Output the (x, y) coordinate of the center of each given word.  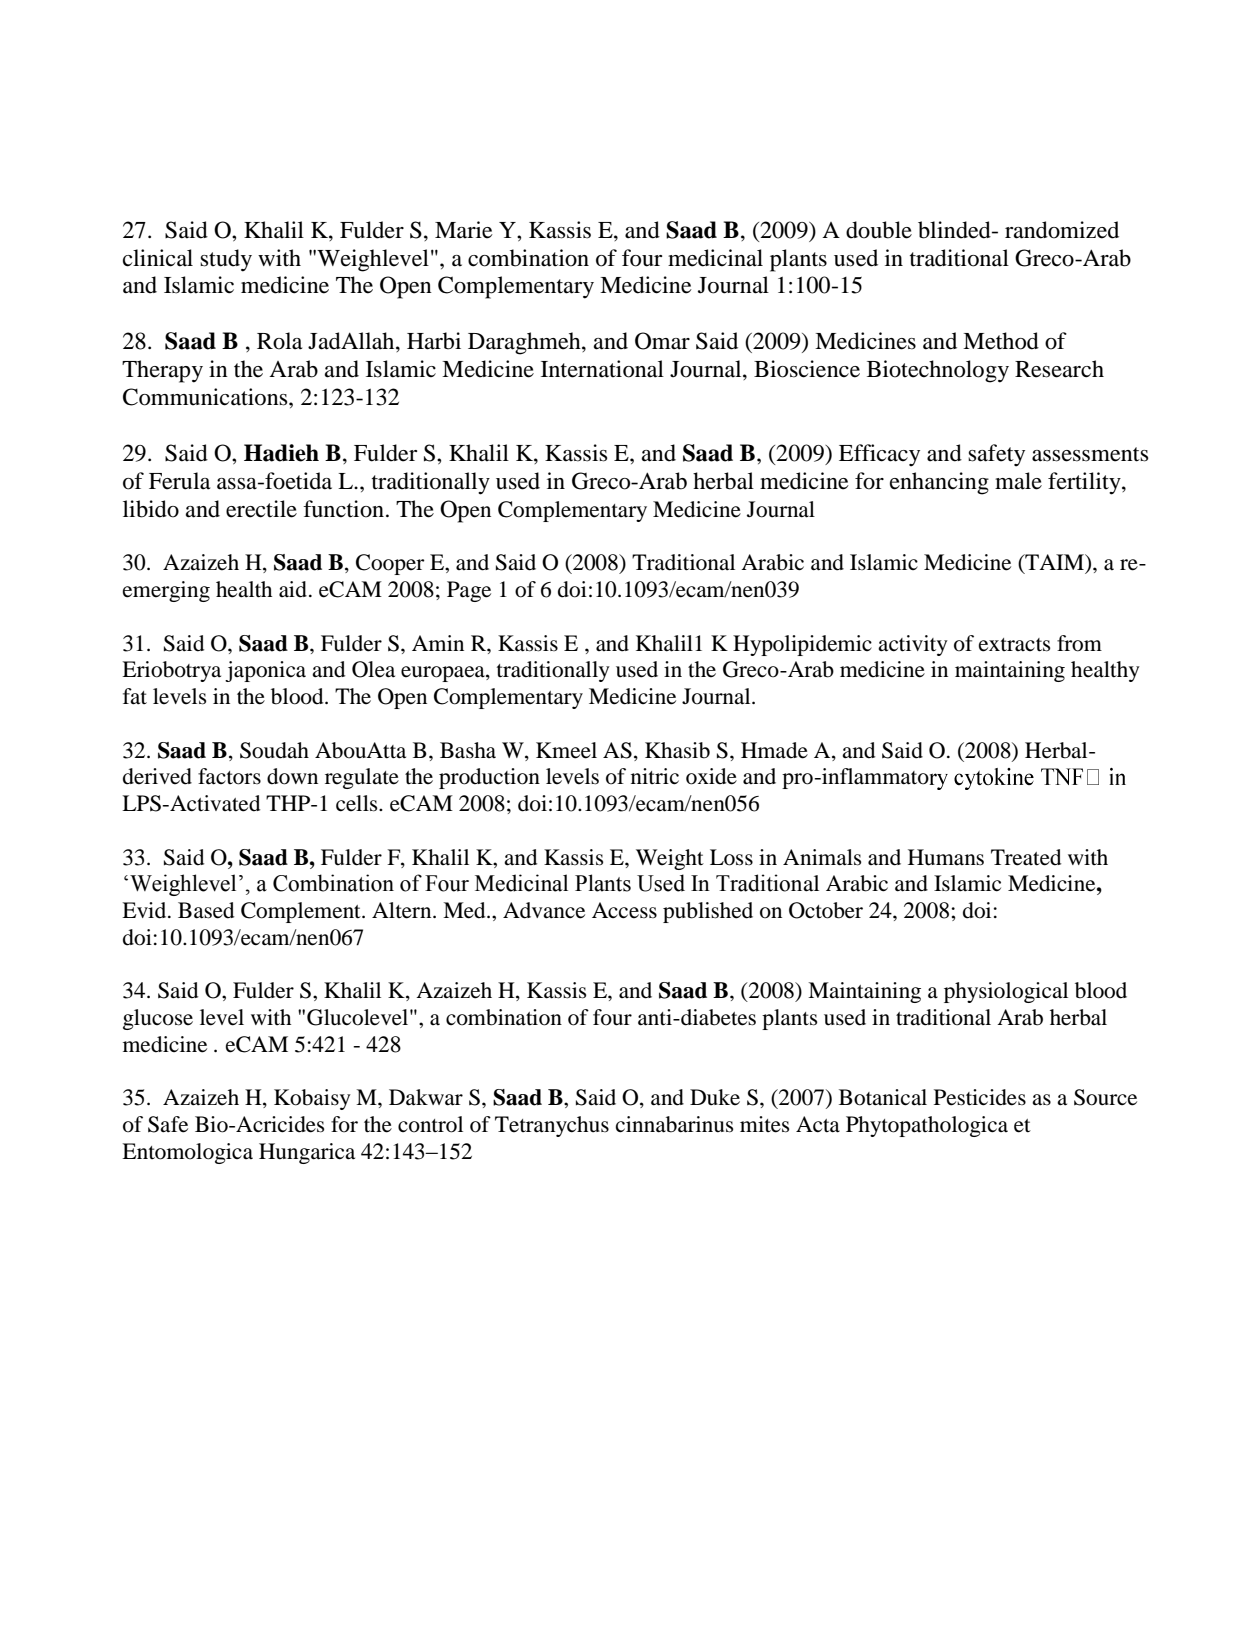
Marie (464, 230)
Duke (715, 1097)
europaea (444, 674)
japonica (265, 671)
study (226, 260)
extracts (1014, 645)
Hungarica (307, 1153)
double (879, 230)
